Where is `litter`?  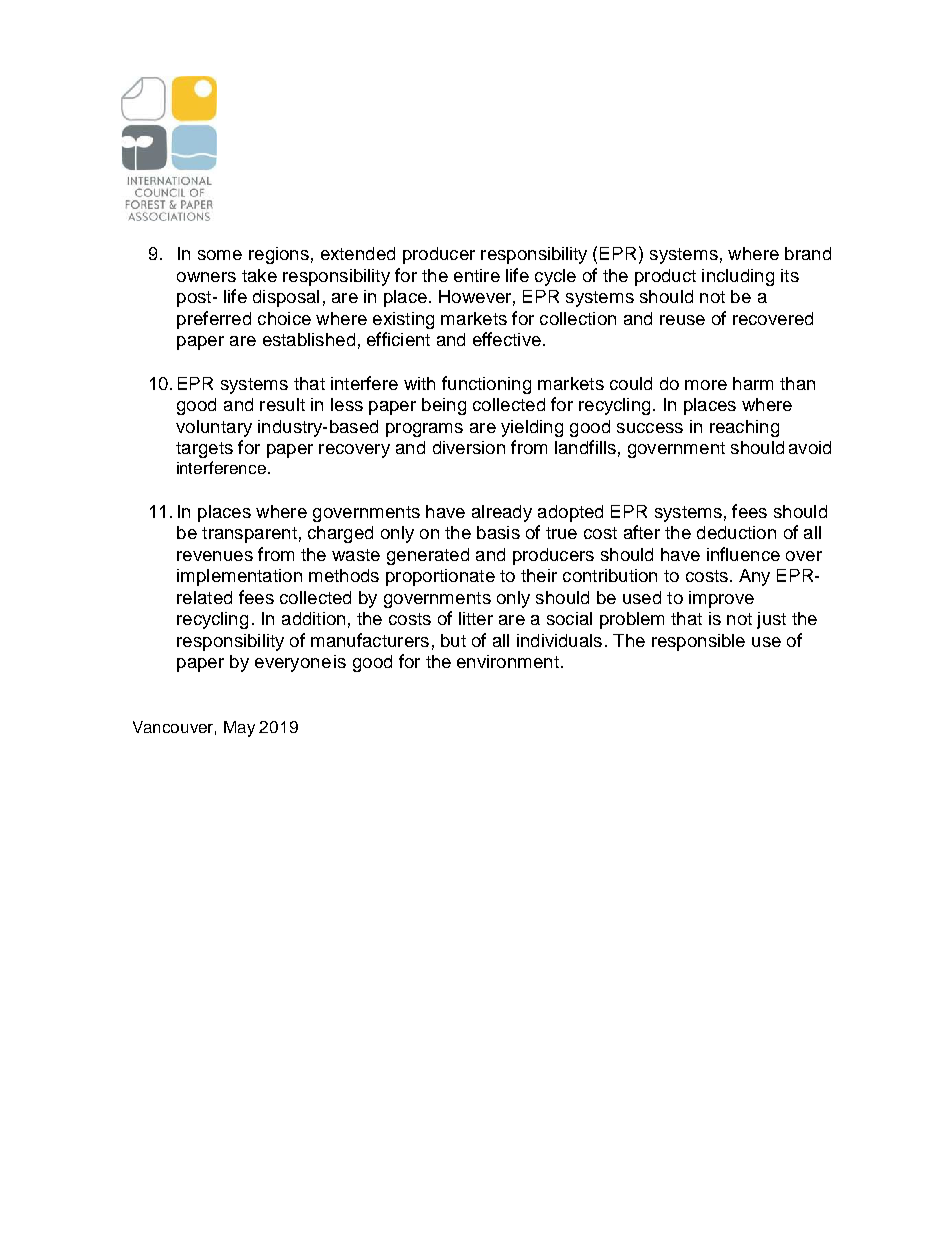 litter is located at coordinates (476, 618).
